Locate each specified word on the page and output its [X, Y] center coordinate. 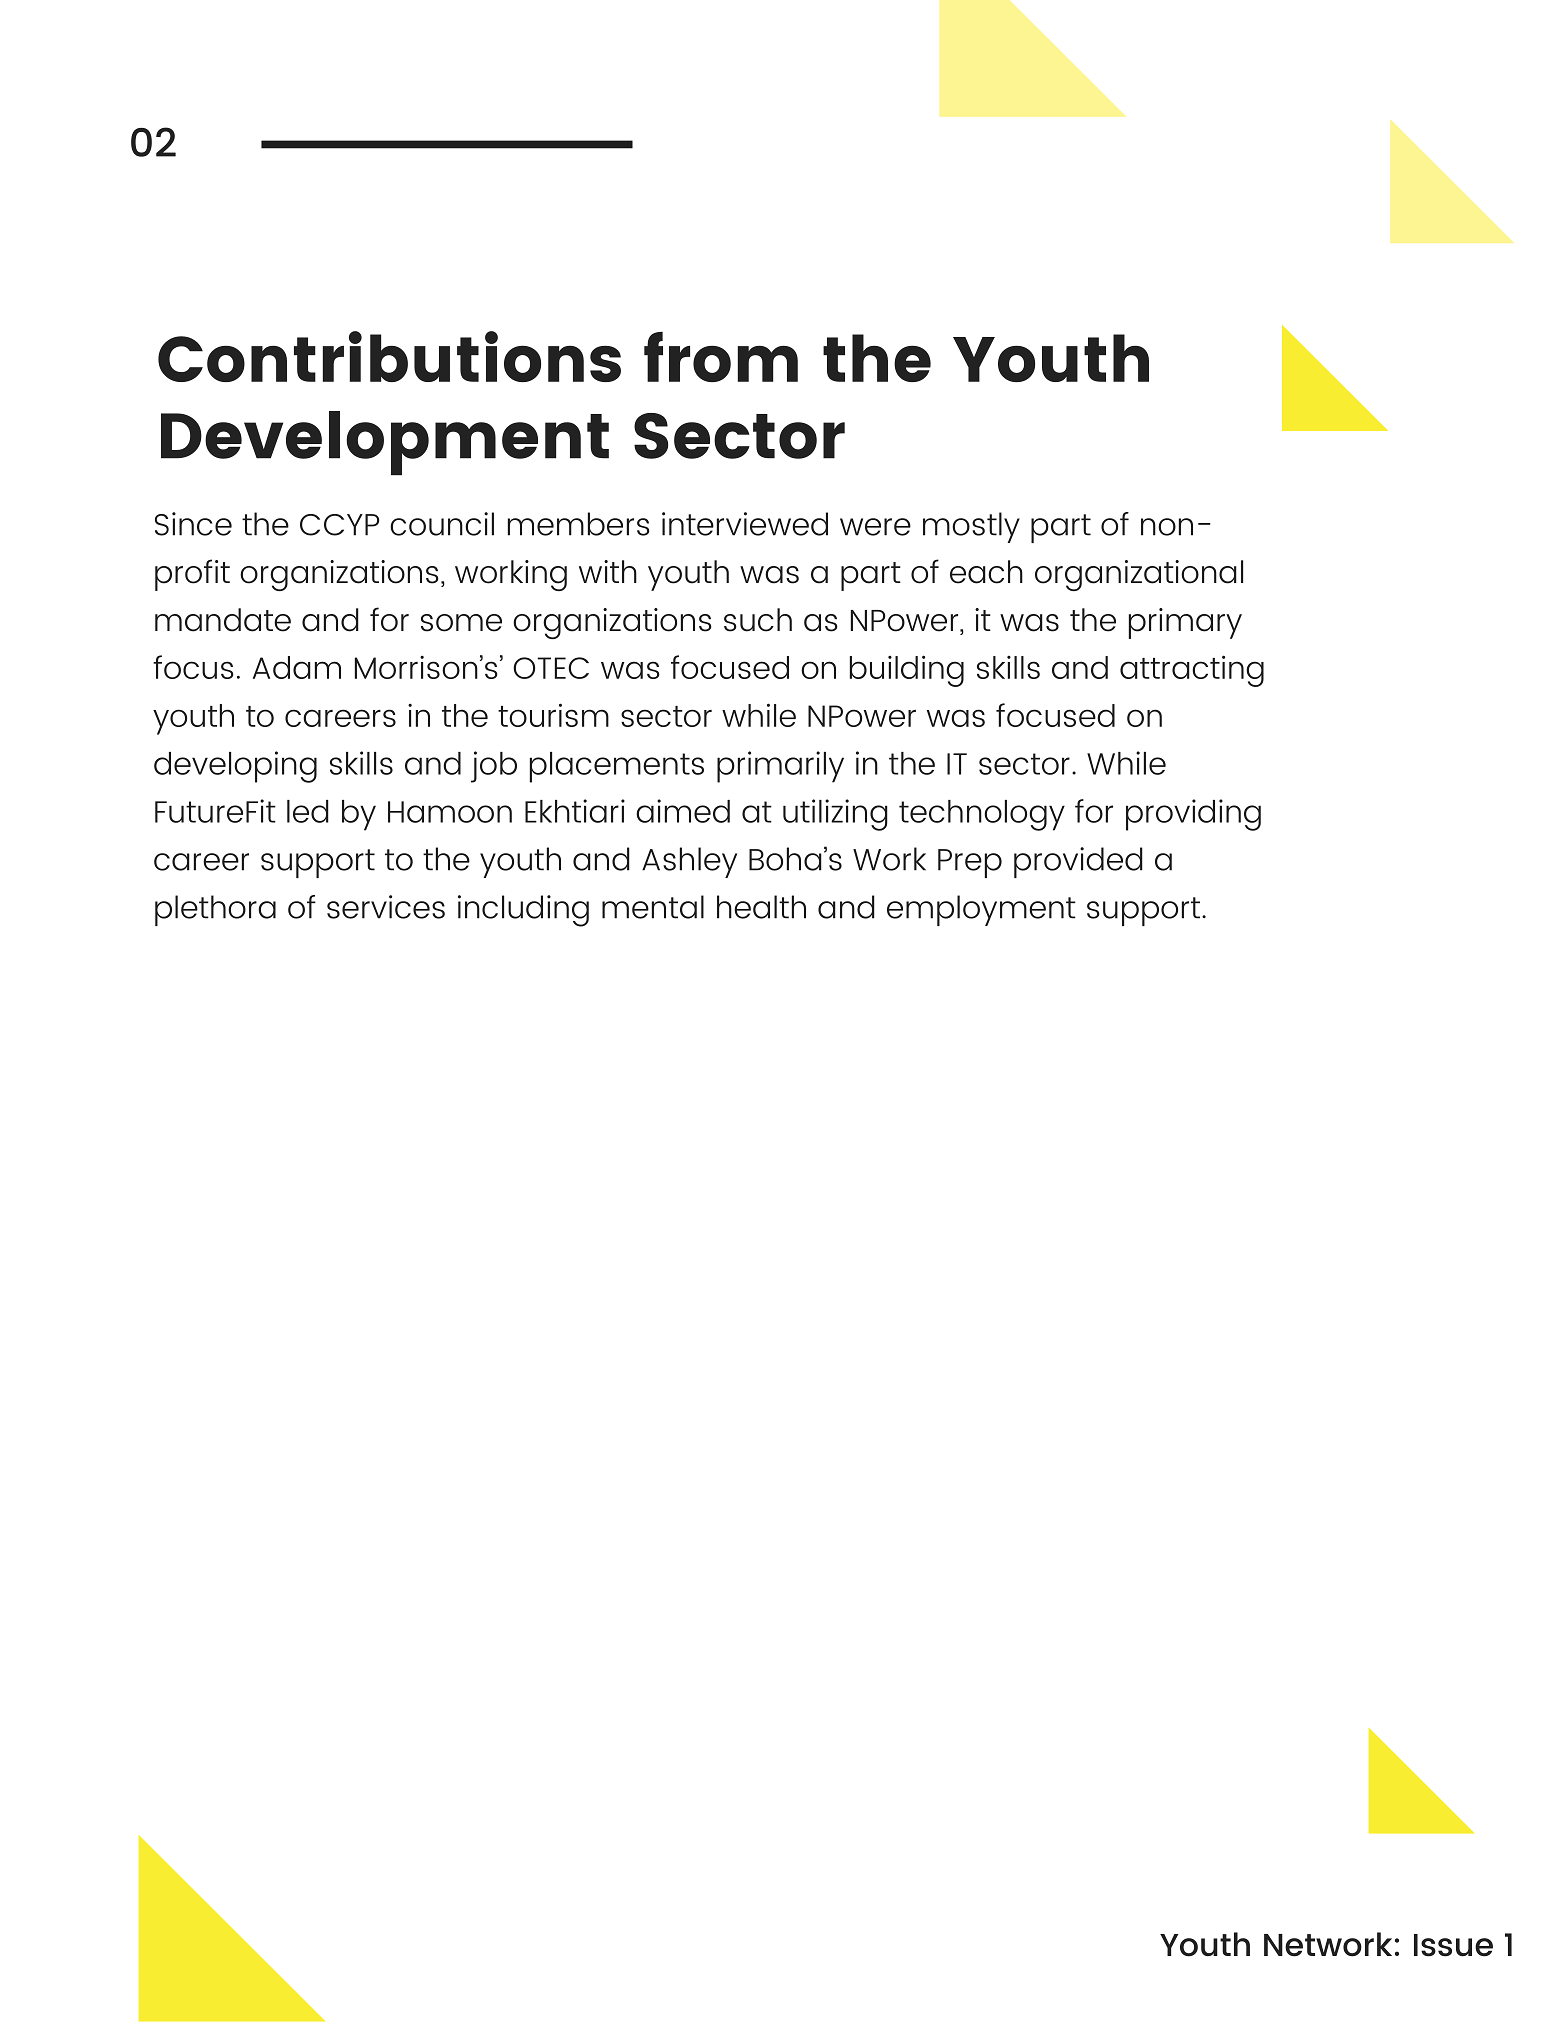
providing [1193, 815]
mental [653, 907]
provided [1078, 862]
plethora [215, 910]
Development [385, 443]
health [761, 907]
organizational [1139, 575]
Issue [1453, 1945]
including [523, 911]
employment [981, 910]
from [721, 357]
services [386, 907]
